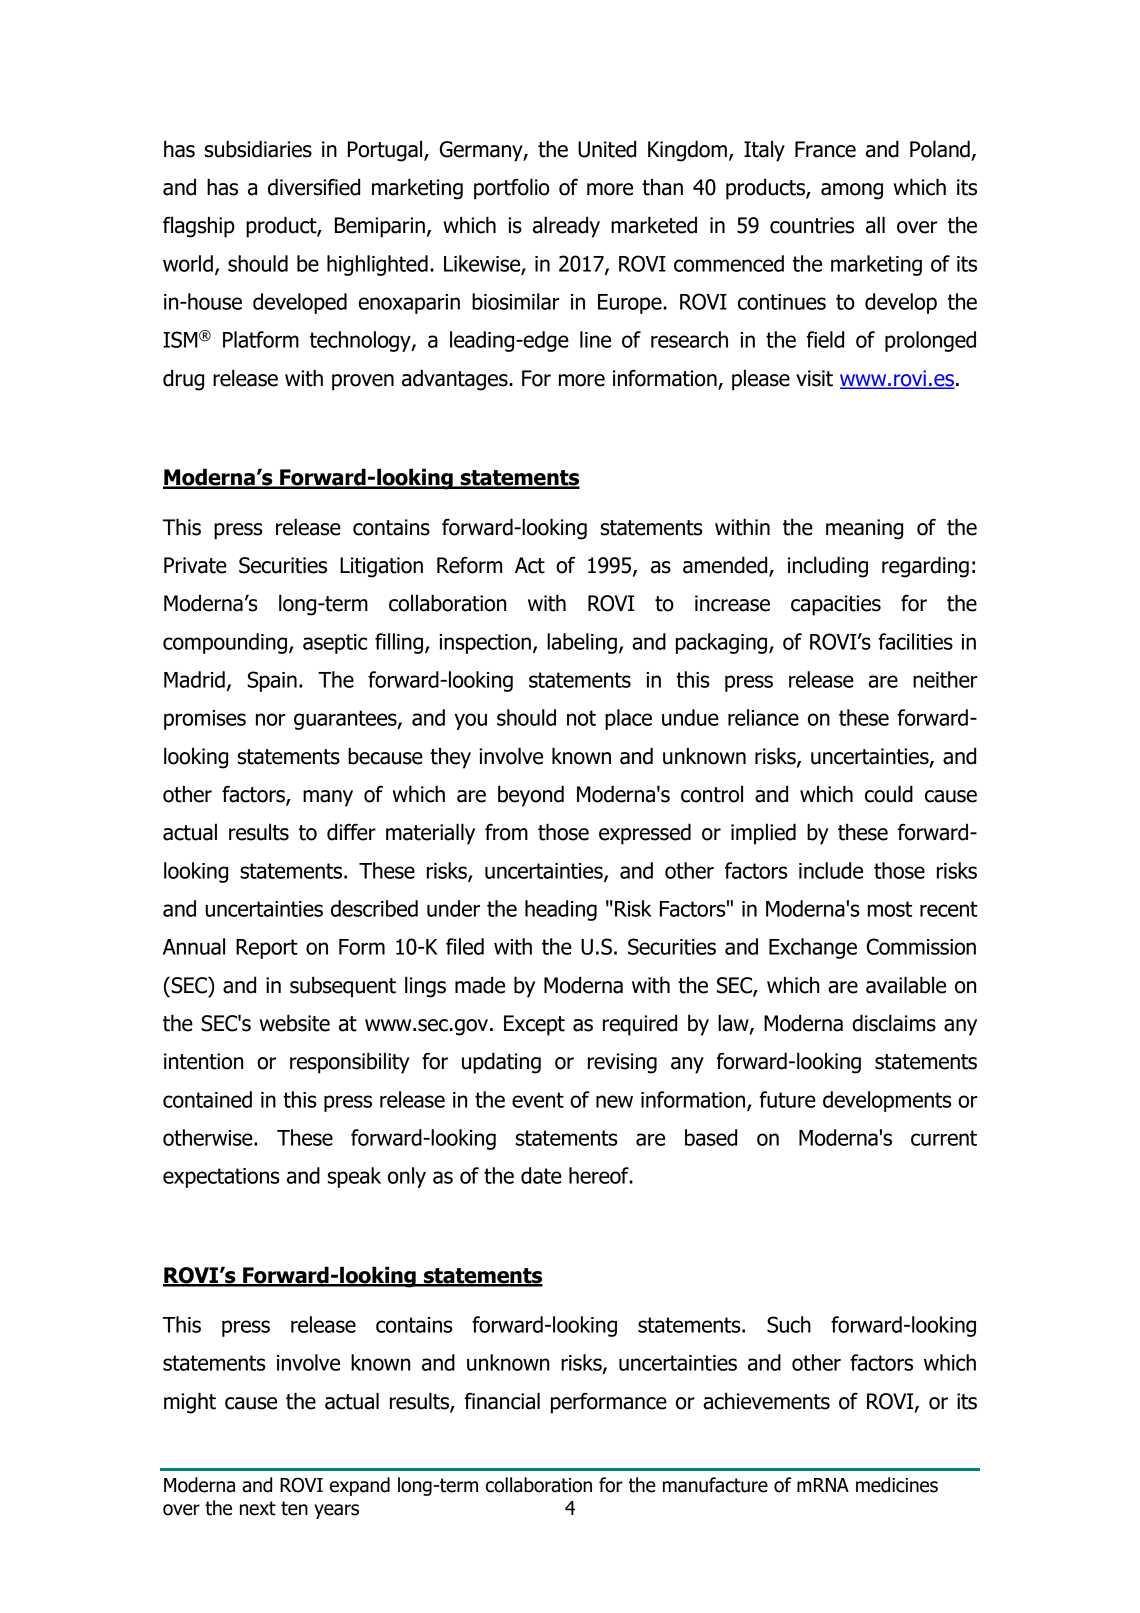 Image resolution: width=1140 pixels, height=1613 pixels. I want to click on capacities, so click(836, 605).
